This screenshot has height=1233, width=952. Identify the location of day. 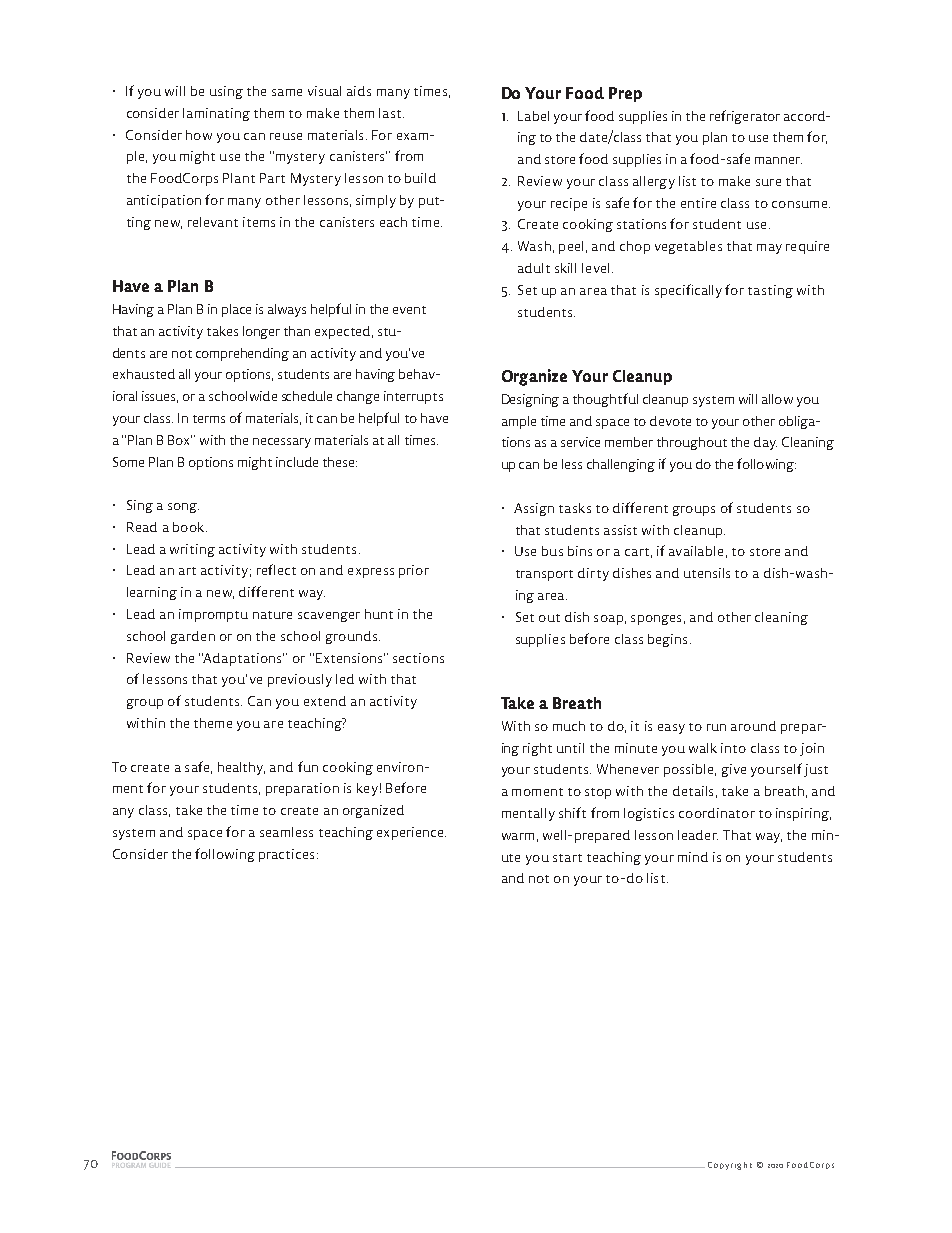
(765, 443).
